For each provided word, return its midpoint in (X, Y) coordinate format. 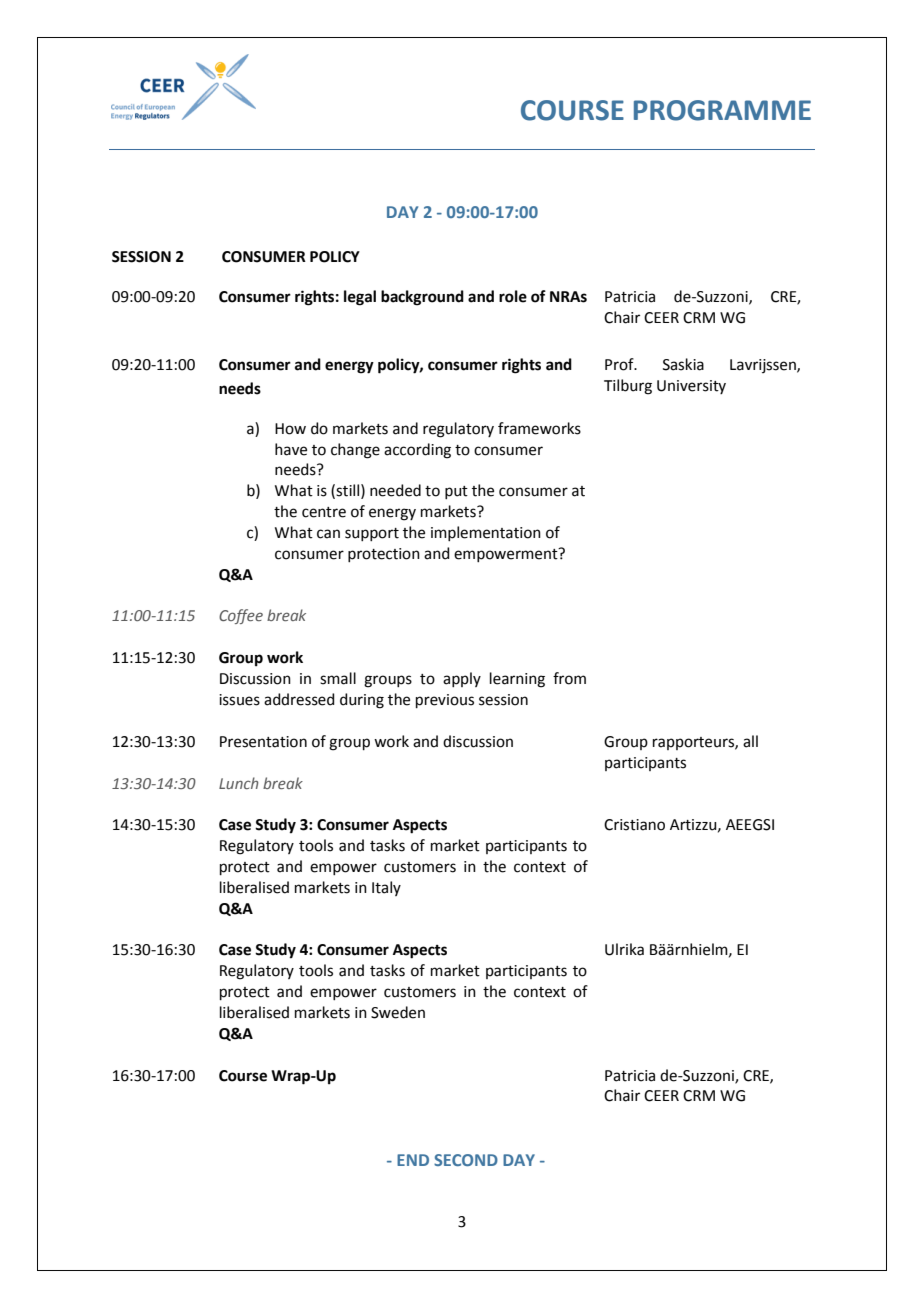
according (417, 451)
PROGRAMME (722, 110)
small (338, 678)
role (513, 296)
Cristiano (634, 825)
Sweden (398, 1012)
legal (360, 298)
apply (462, 679)
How (290, 429)
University (691, 387)
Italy (386, 888)
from (569, 678)
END (413, 1160)
